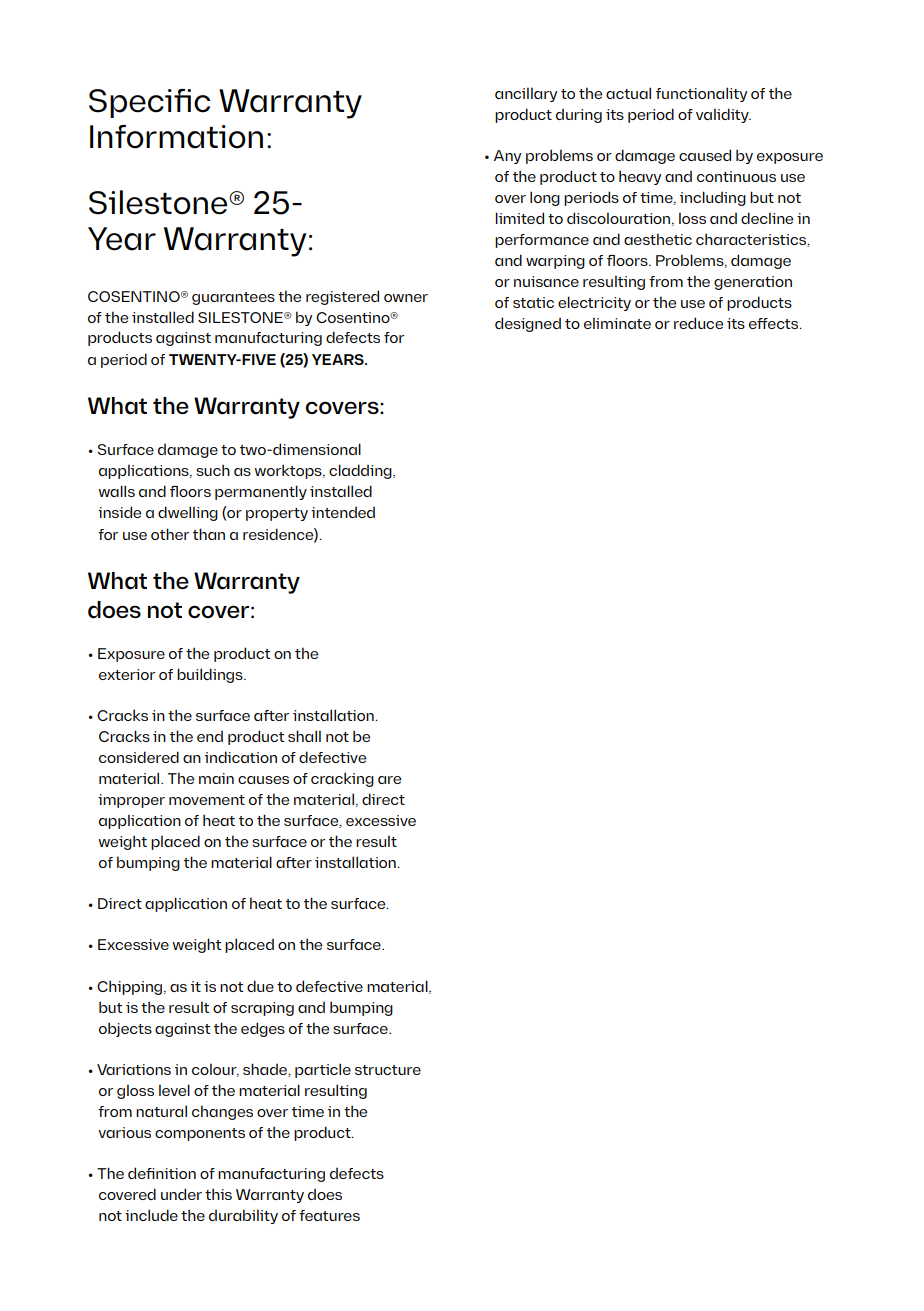  I want to click on reduce, so click(698, 323).
